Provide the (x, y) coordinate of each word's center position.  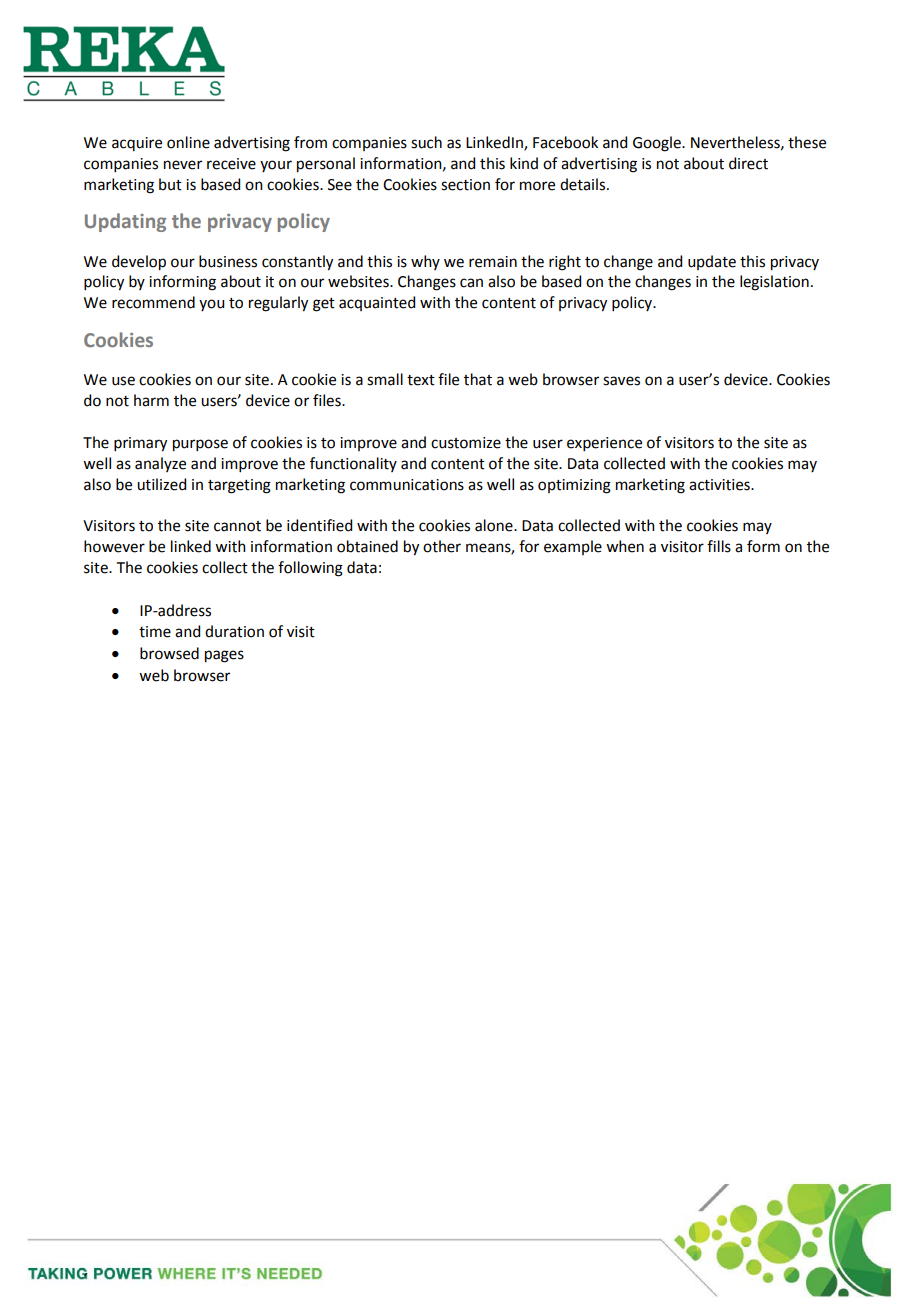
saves (621, 381)
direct (748, 163)
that (478, 379)
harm (151, 400)
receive (231, 164)
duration (234, 631)
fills (719, 546)
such (426, 142)
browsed (169, 653)
